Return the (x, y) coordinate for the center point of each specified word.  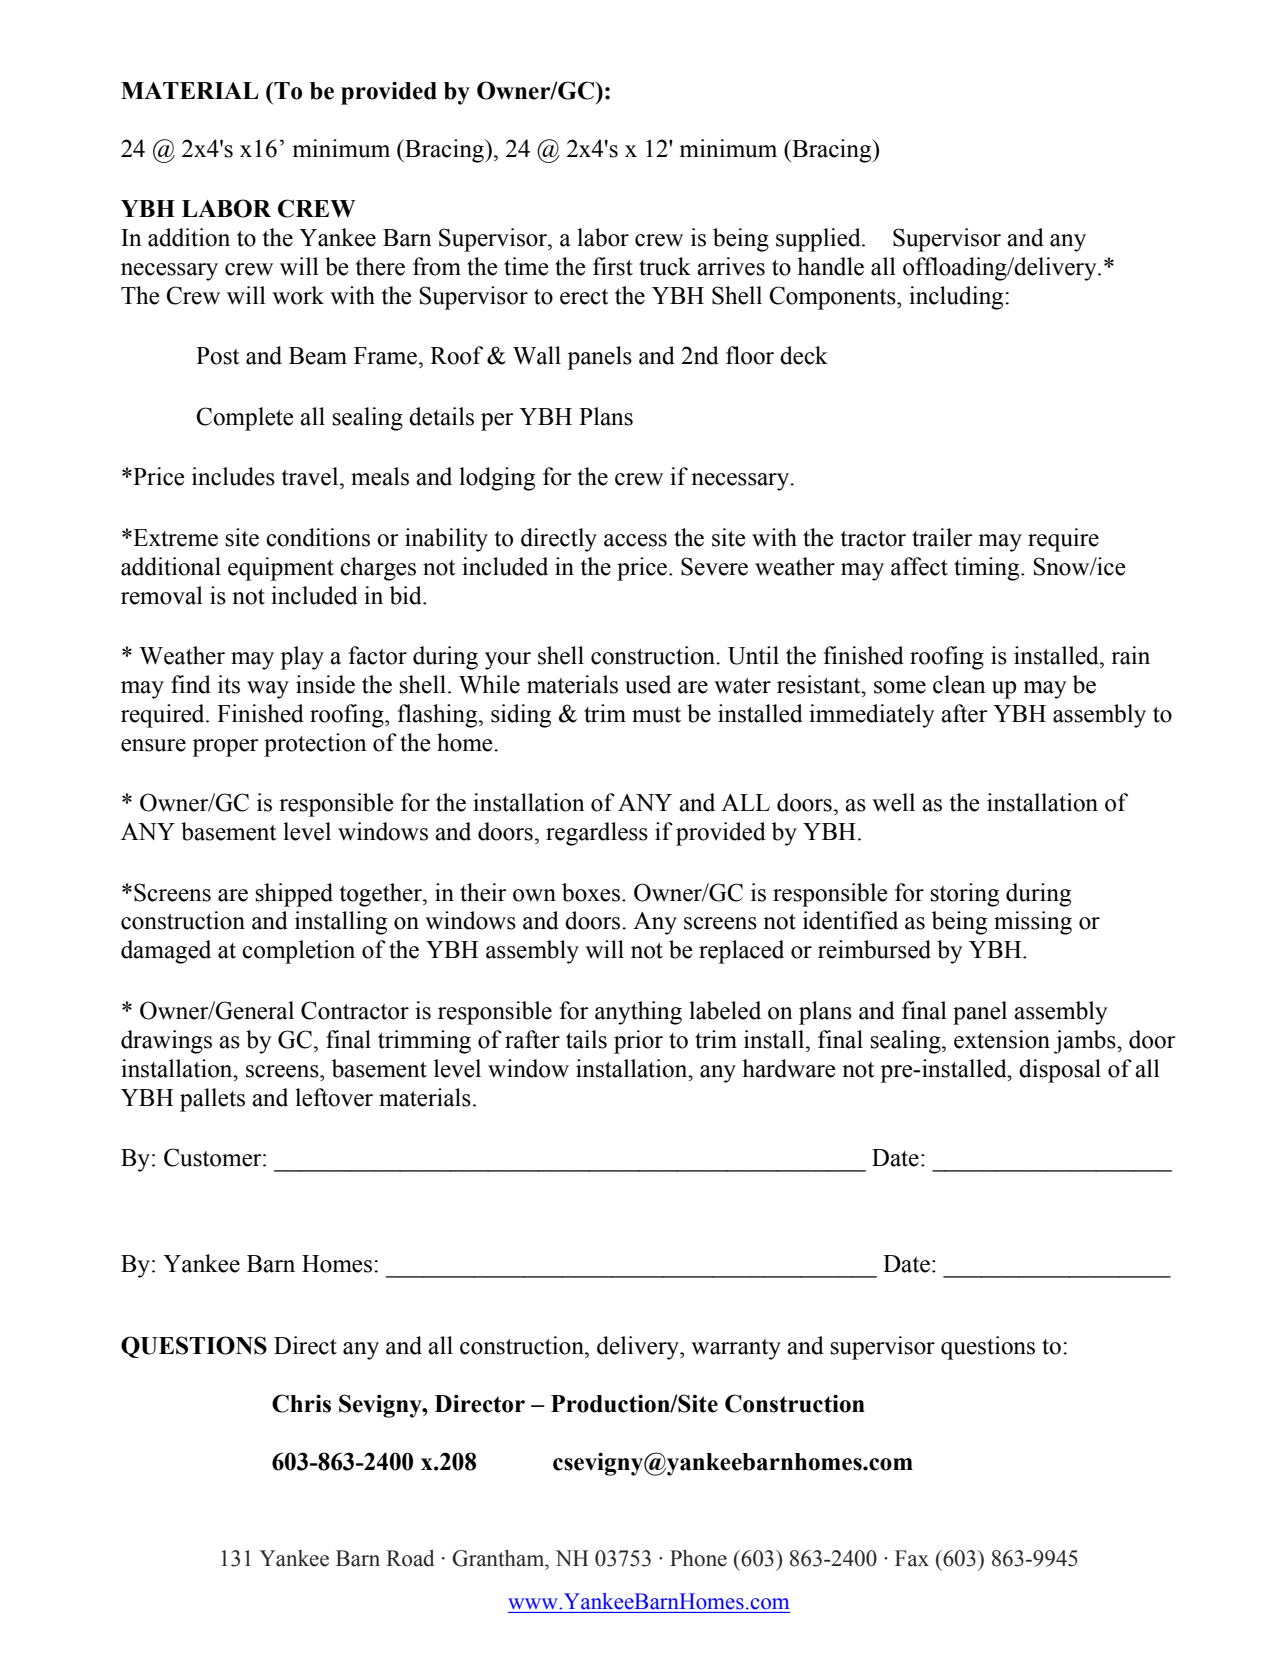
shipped (294, 895)
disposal (1060, 1071)
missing (1033, 923)
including (957, 298)
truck (665, 266)
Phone (698, 1558)
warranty (736, 1349)
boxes (592, 892)
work (298, 295)
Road (410, 1558)
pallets (212, 1100)
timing (988, 569)
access (635, 540)
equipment (281, 569)
